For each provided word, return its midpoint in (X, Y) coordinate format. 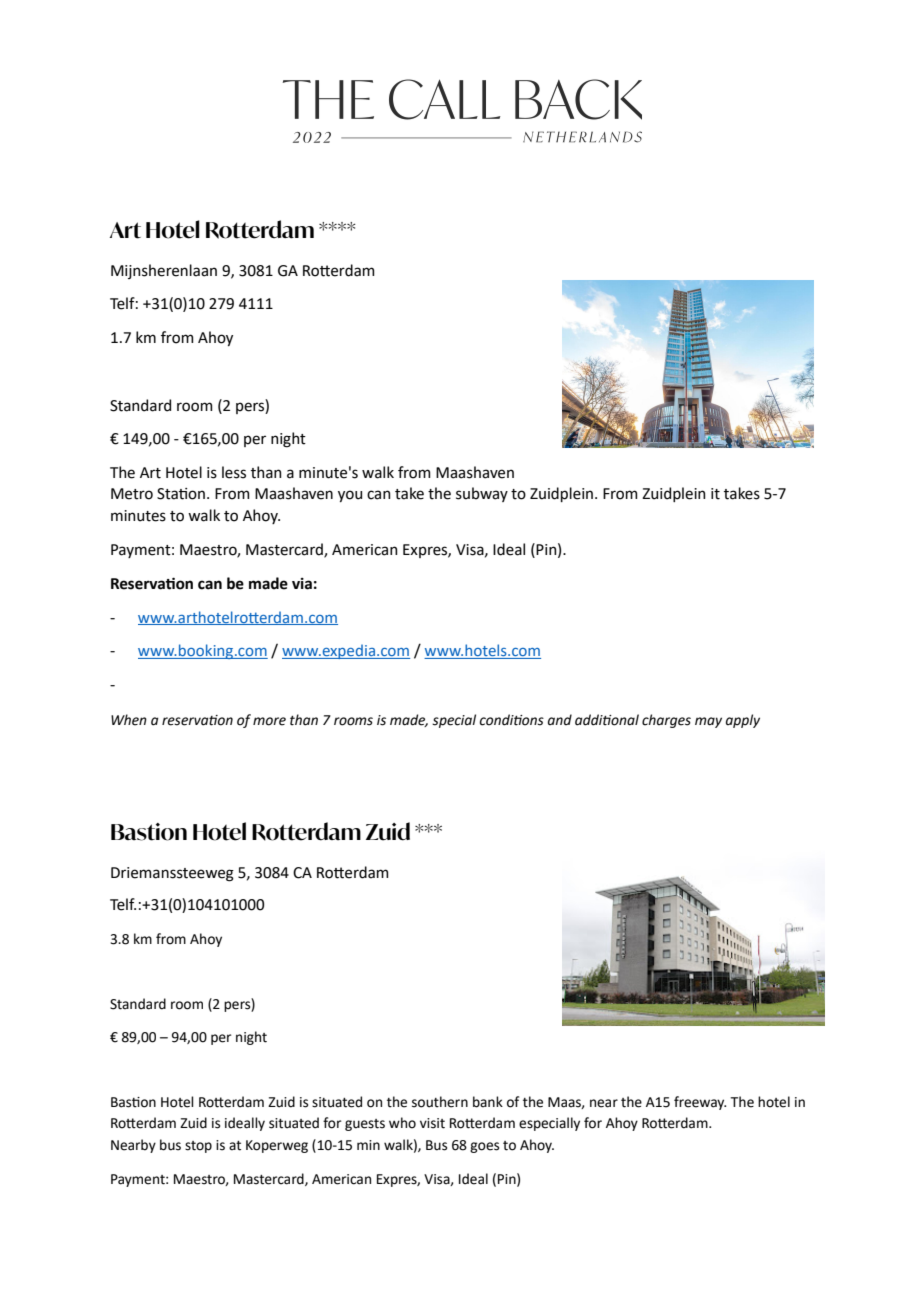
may (708, 722)
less (234, 472)
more (269, 721)
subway (482, 494)
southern (440, 1102)
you (350, 496)
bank (488, 1102)
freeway (700, 1103)
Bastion (149, 832)
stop (198, 1147)
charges (666, 721)
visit (432, 1123)
